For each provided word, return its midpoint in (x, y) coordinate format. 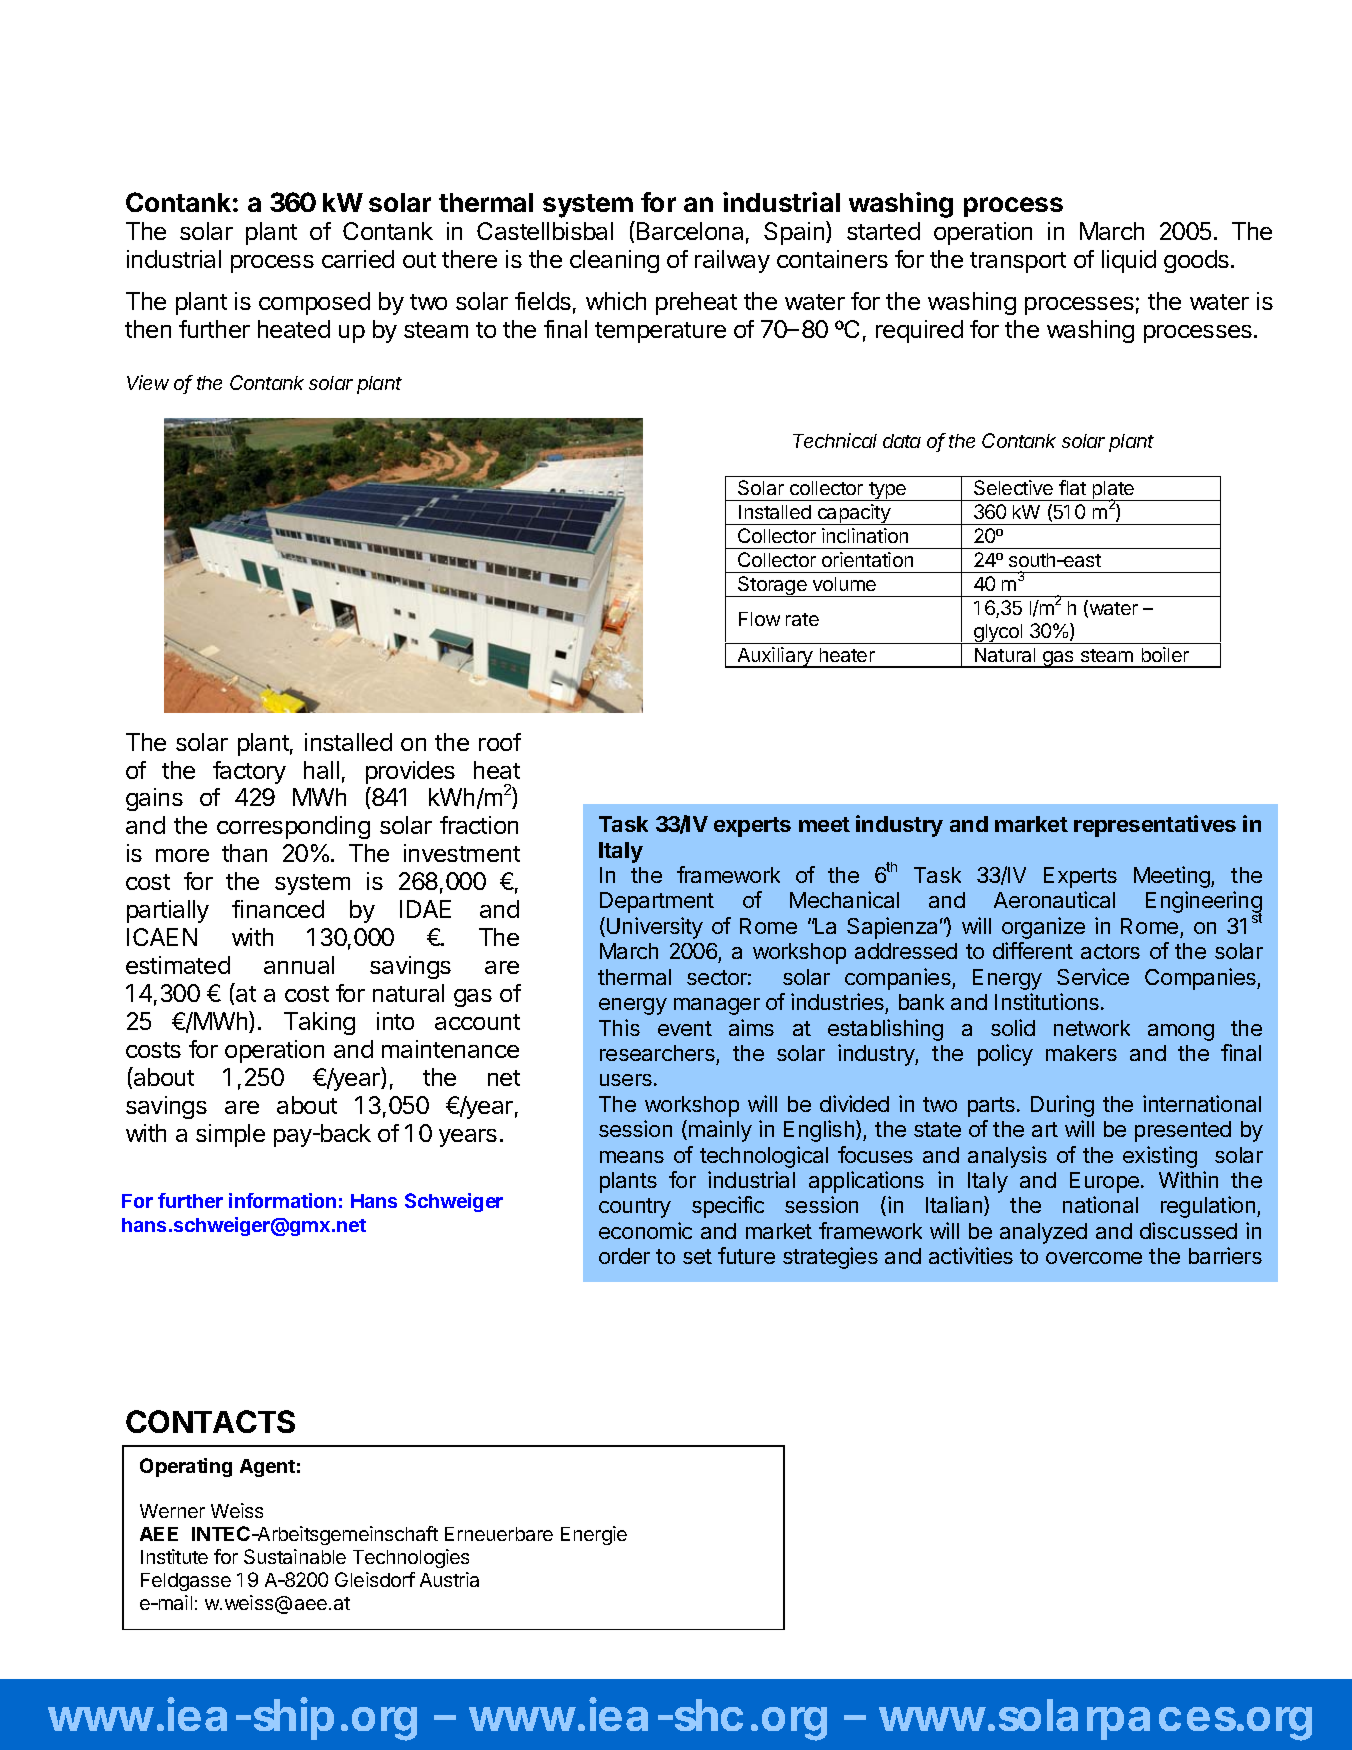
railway (732, 261)
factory (249, 772)
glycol (998, 634)
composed (314, 303)
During (1062, 1106)
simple (230, 1135)
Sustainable (295, 1556)
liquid (1129, 261)
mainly (720, 1131)
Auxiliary (775, 657)
